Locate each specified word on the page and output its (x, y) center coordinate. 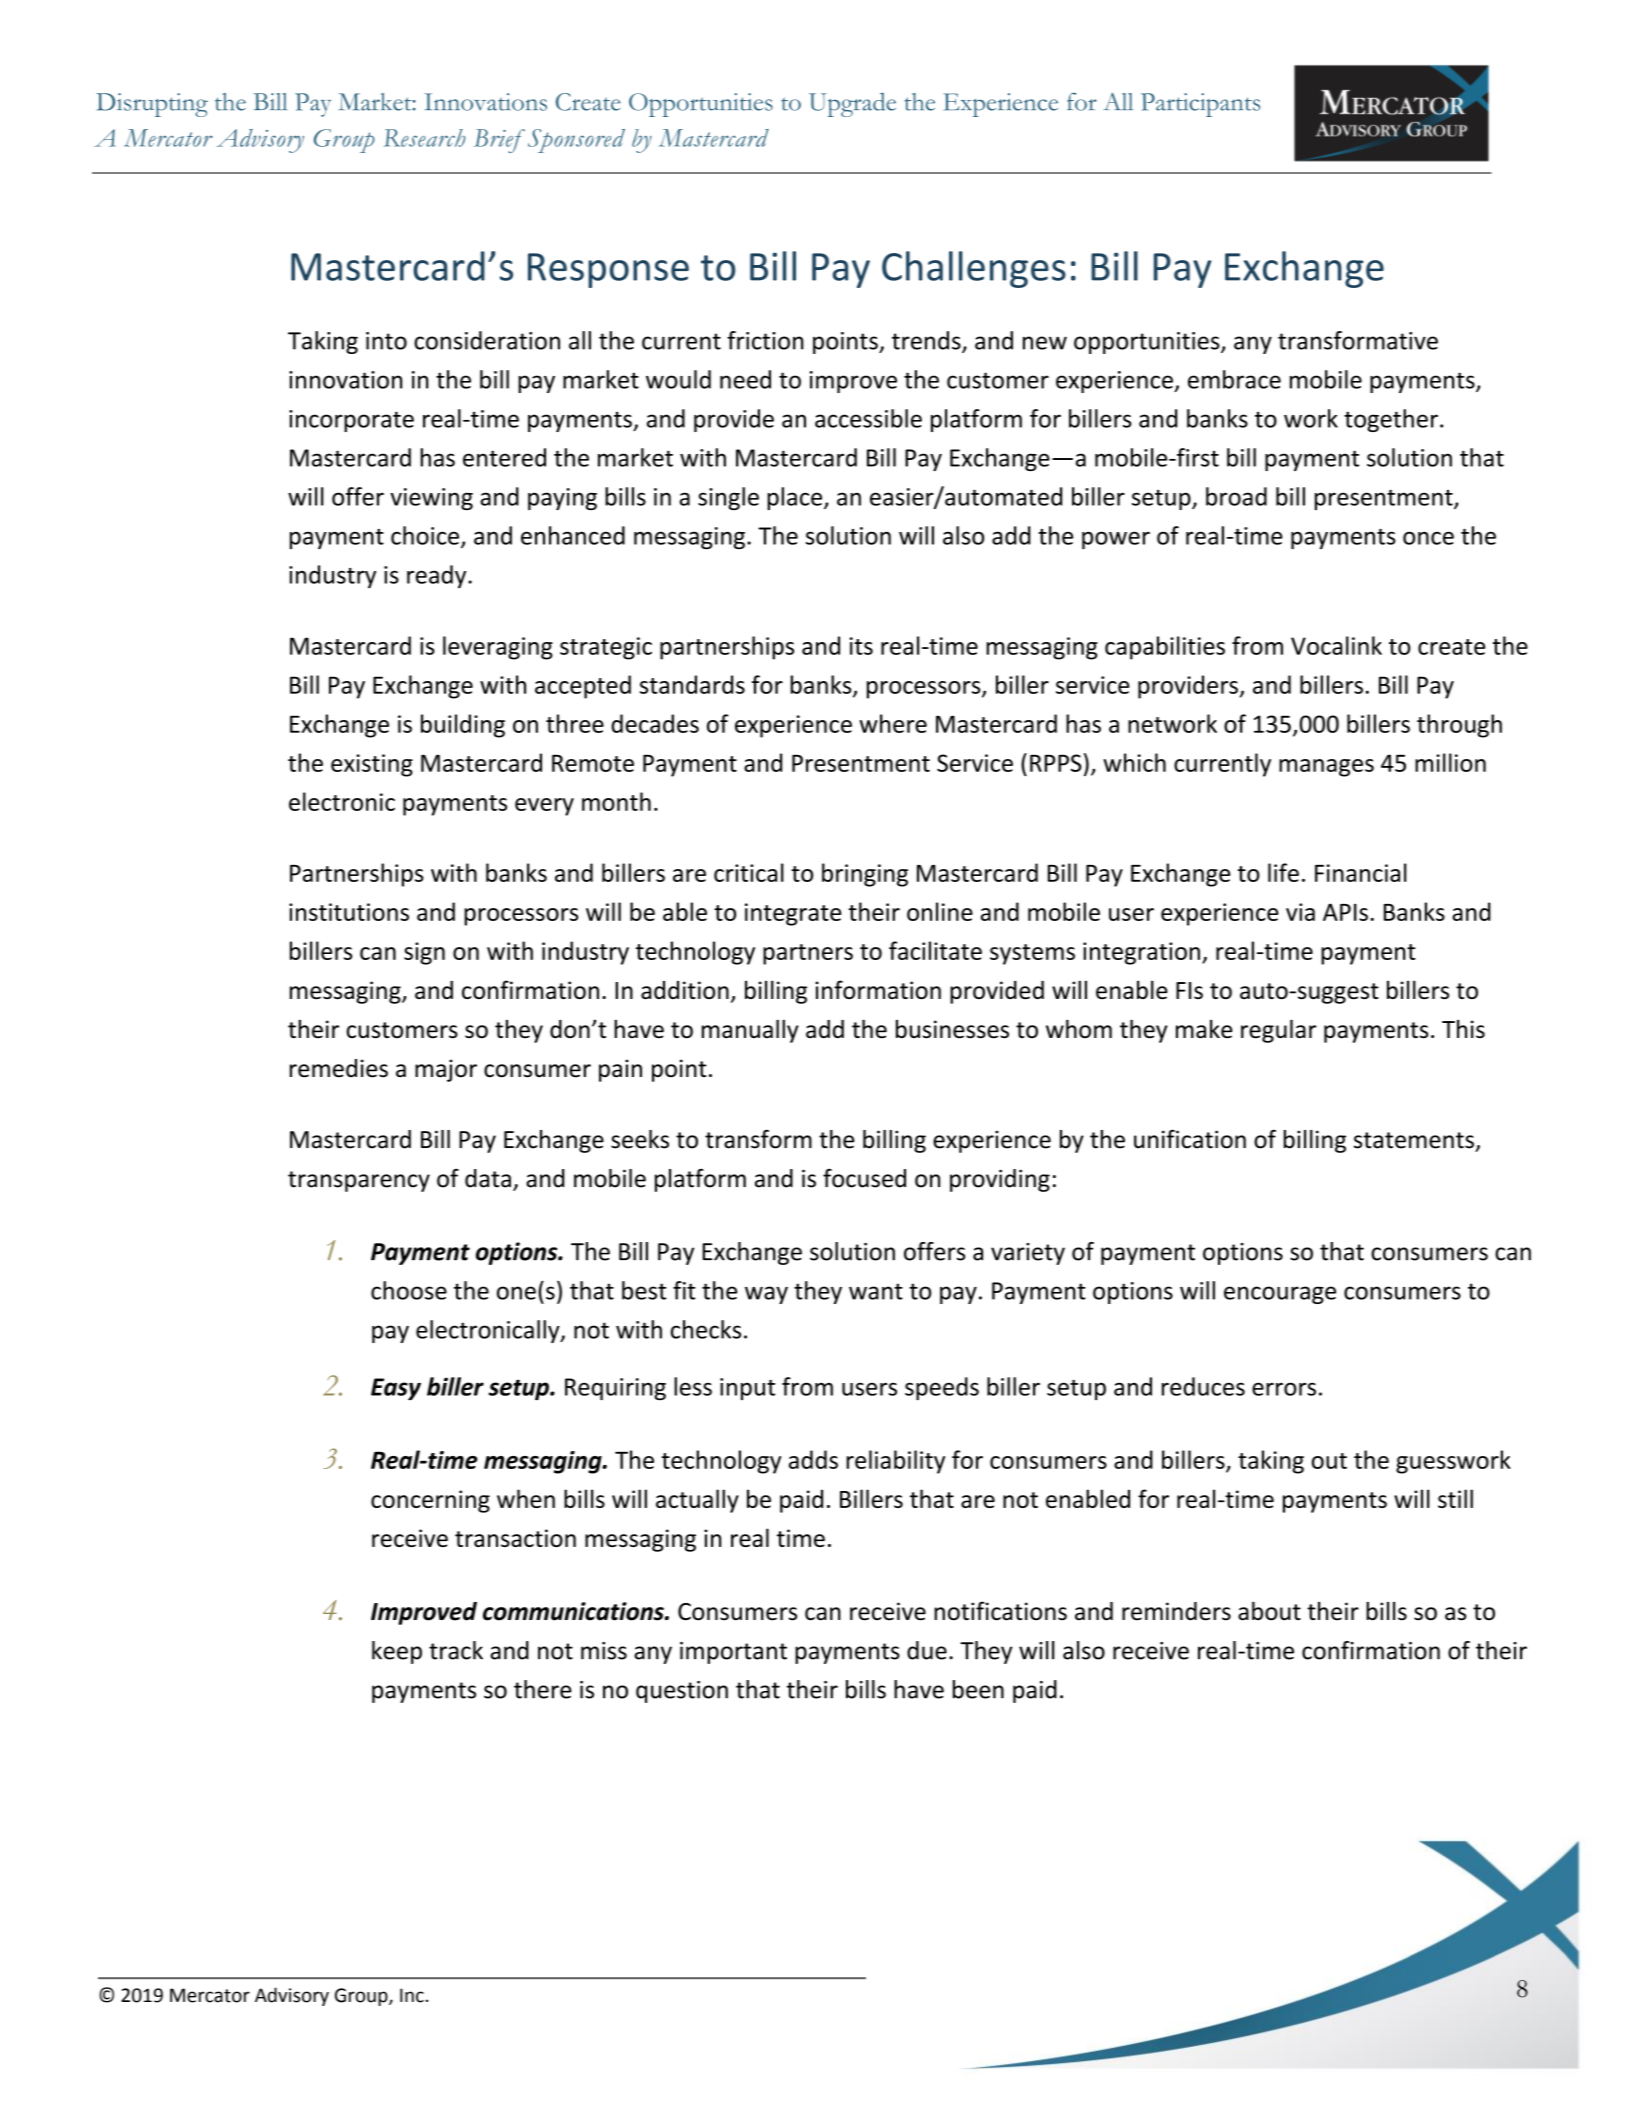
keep (397, 1652)
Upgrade (852, 105)
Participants (1200, 105)
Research (424, 138)
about (1269, 1611)
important (733, 1653)
